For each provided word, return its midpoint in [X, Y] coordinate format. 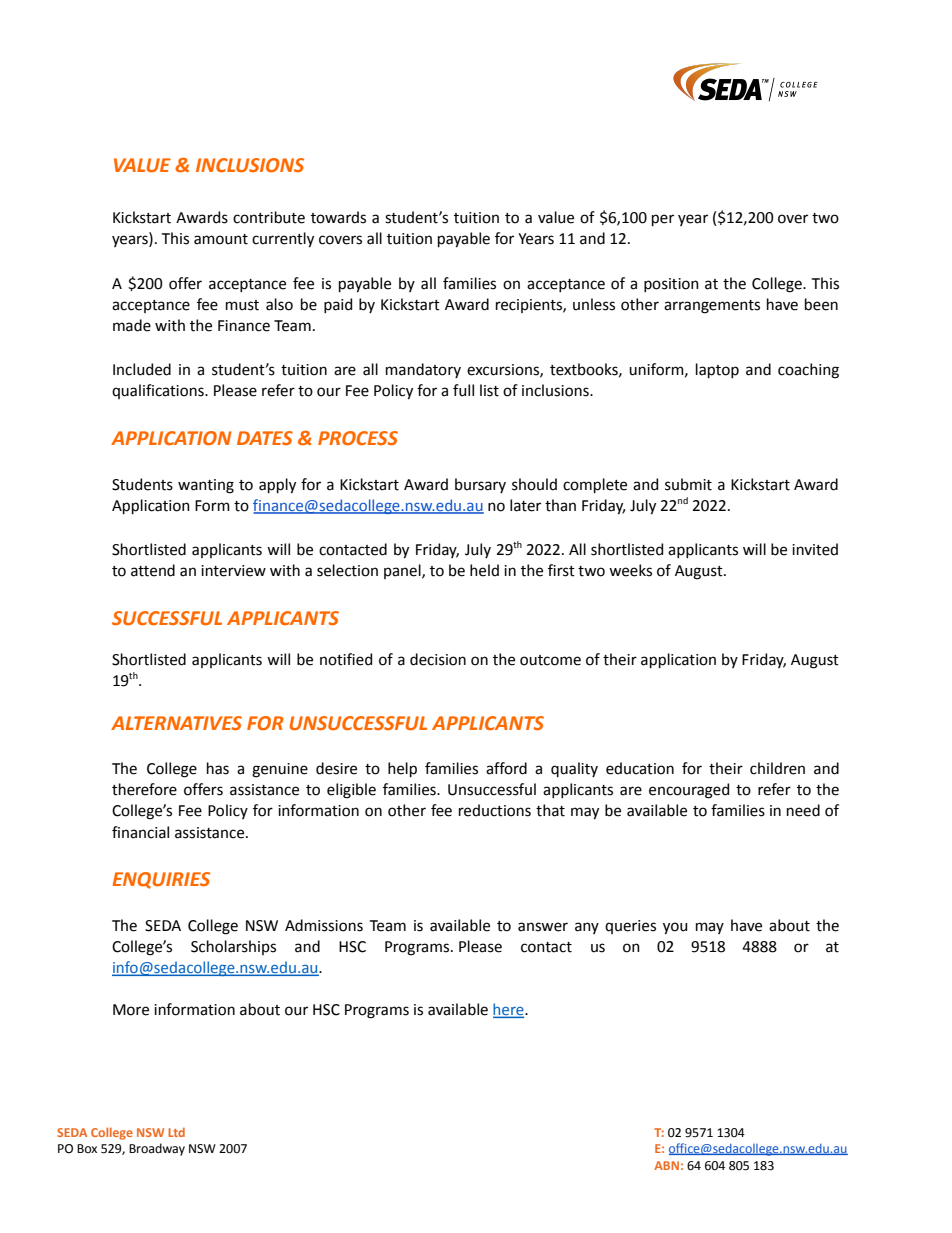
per [663, 220]
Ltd [176, 1132]
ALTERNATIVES [176, 723]
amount [221, 239]
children [777, 768]
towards [338, 217]
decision [438, 659]
